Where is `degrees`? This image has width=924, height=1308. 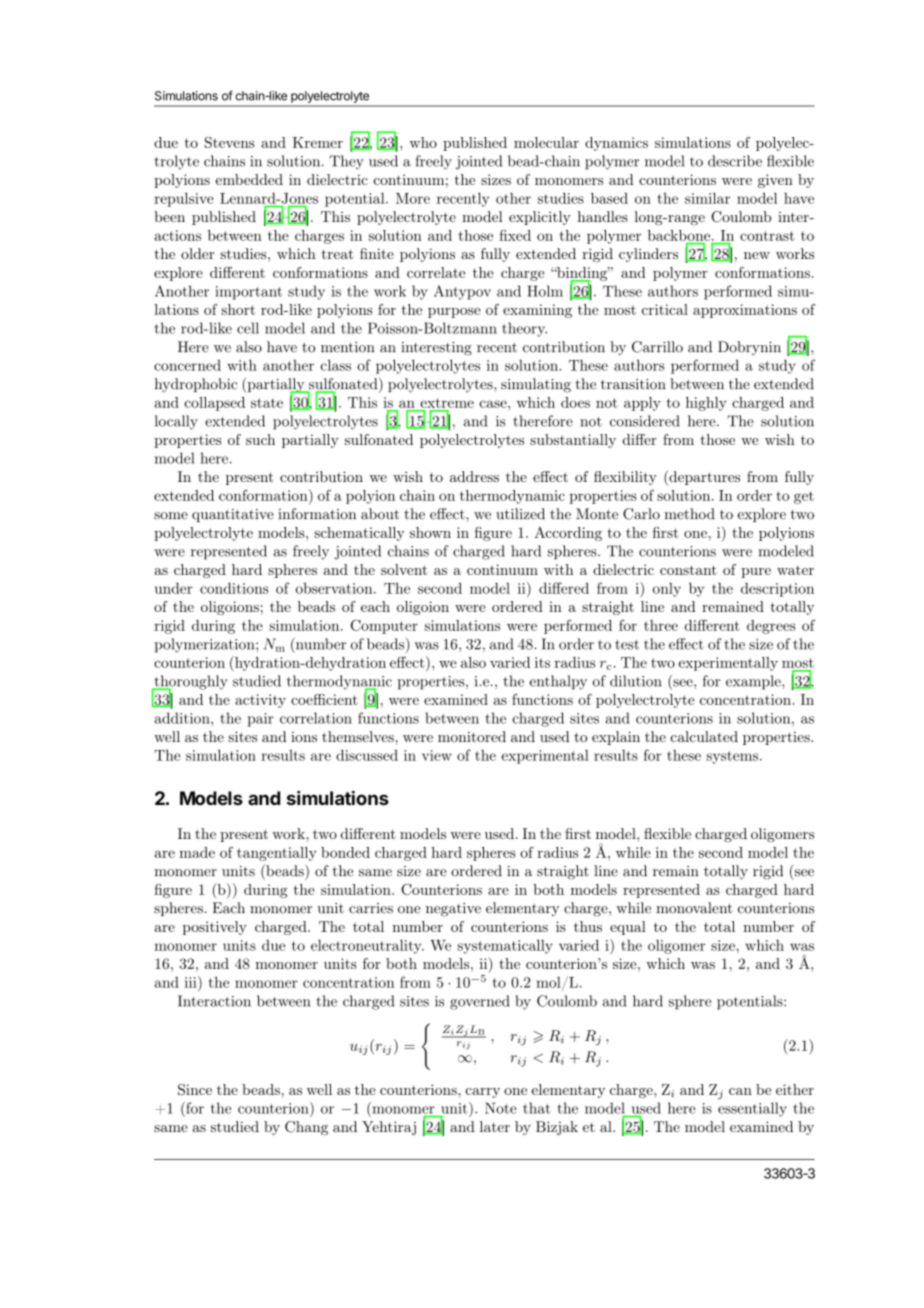
degrees is located at coordinates (771, 627).
